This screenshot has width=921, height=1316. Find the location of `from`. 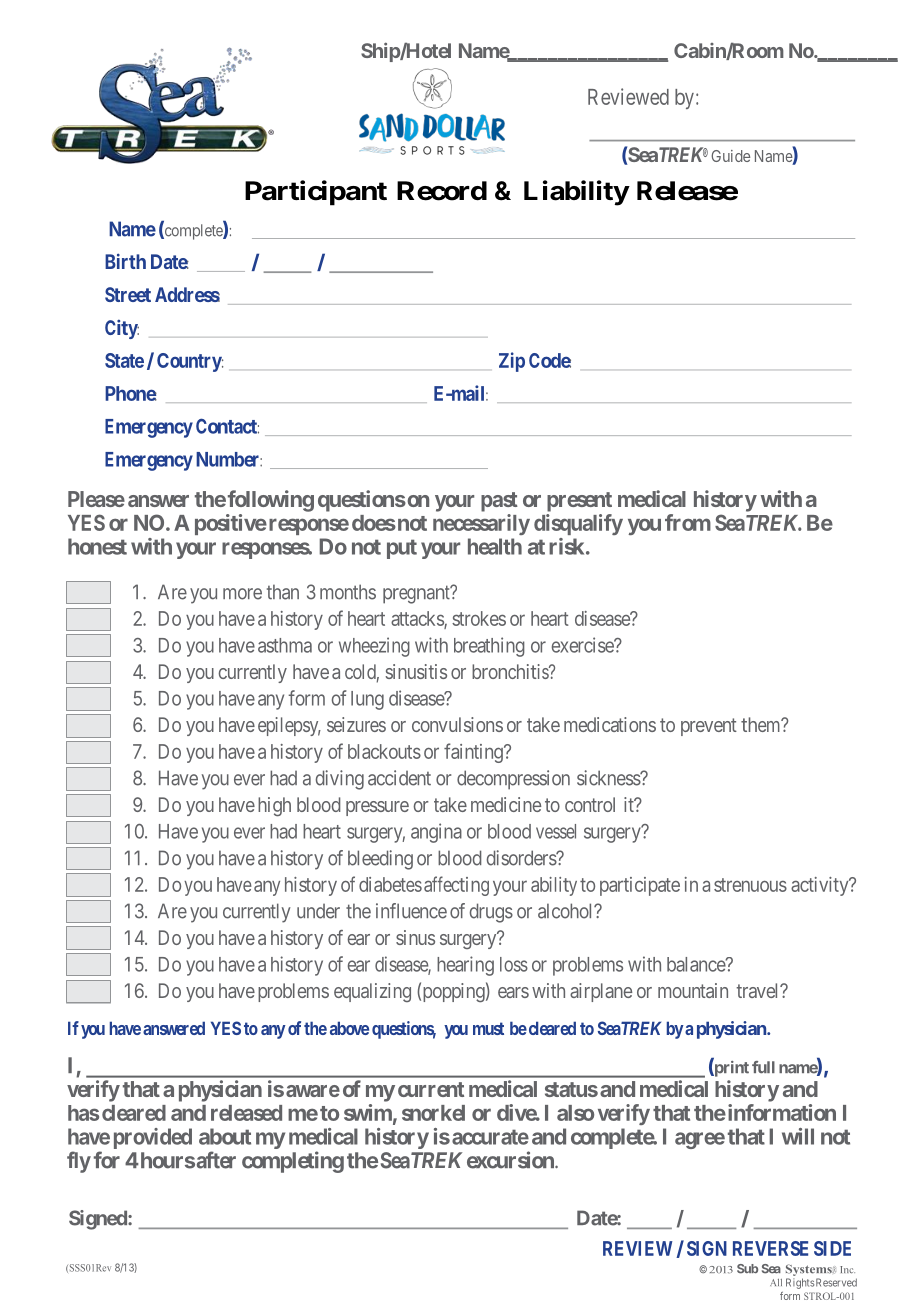

from is located at coordinates (688, 522).
